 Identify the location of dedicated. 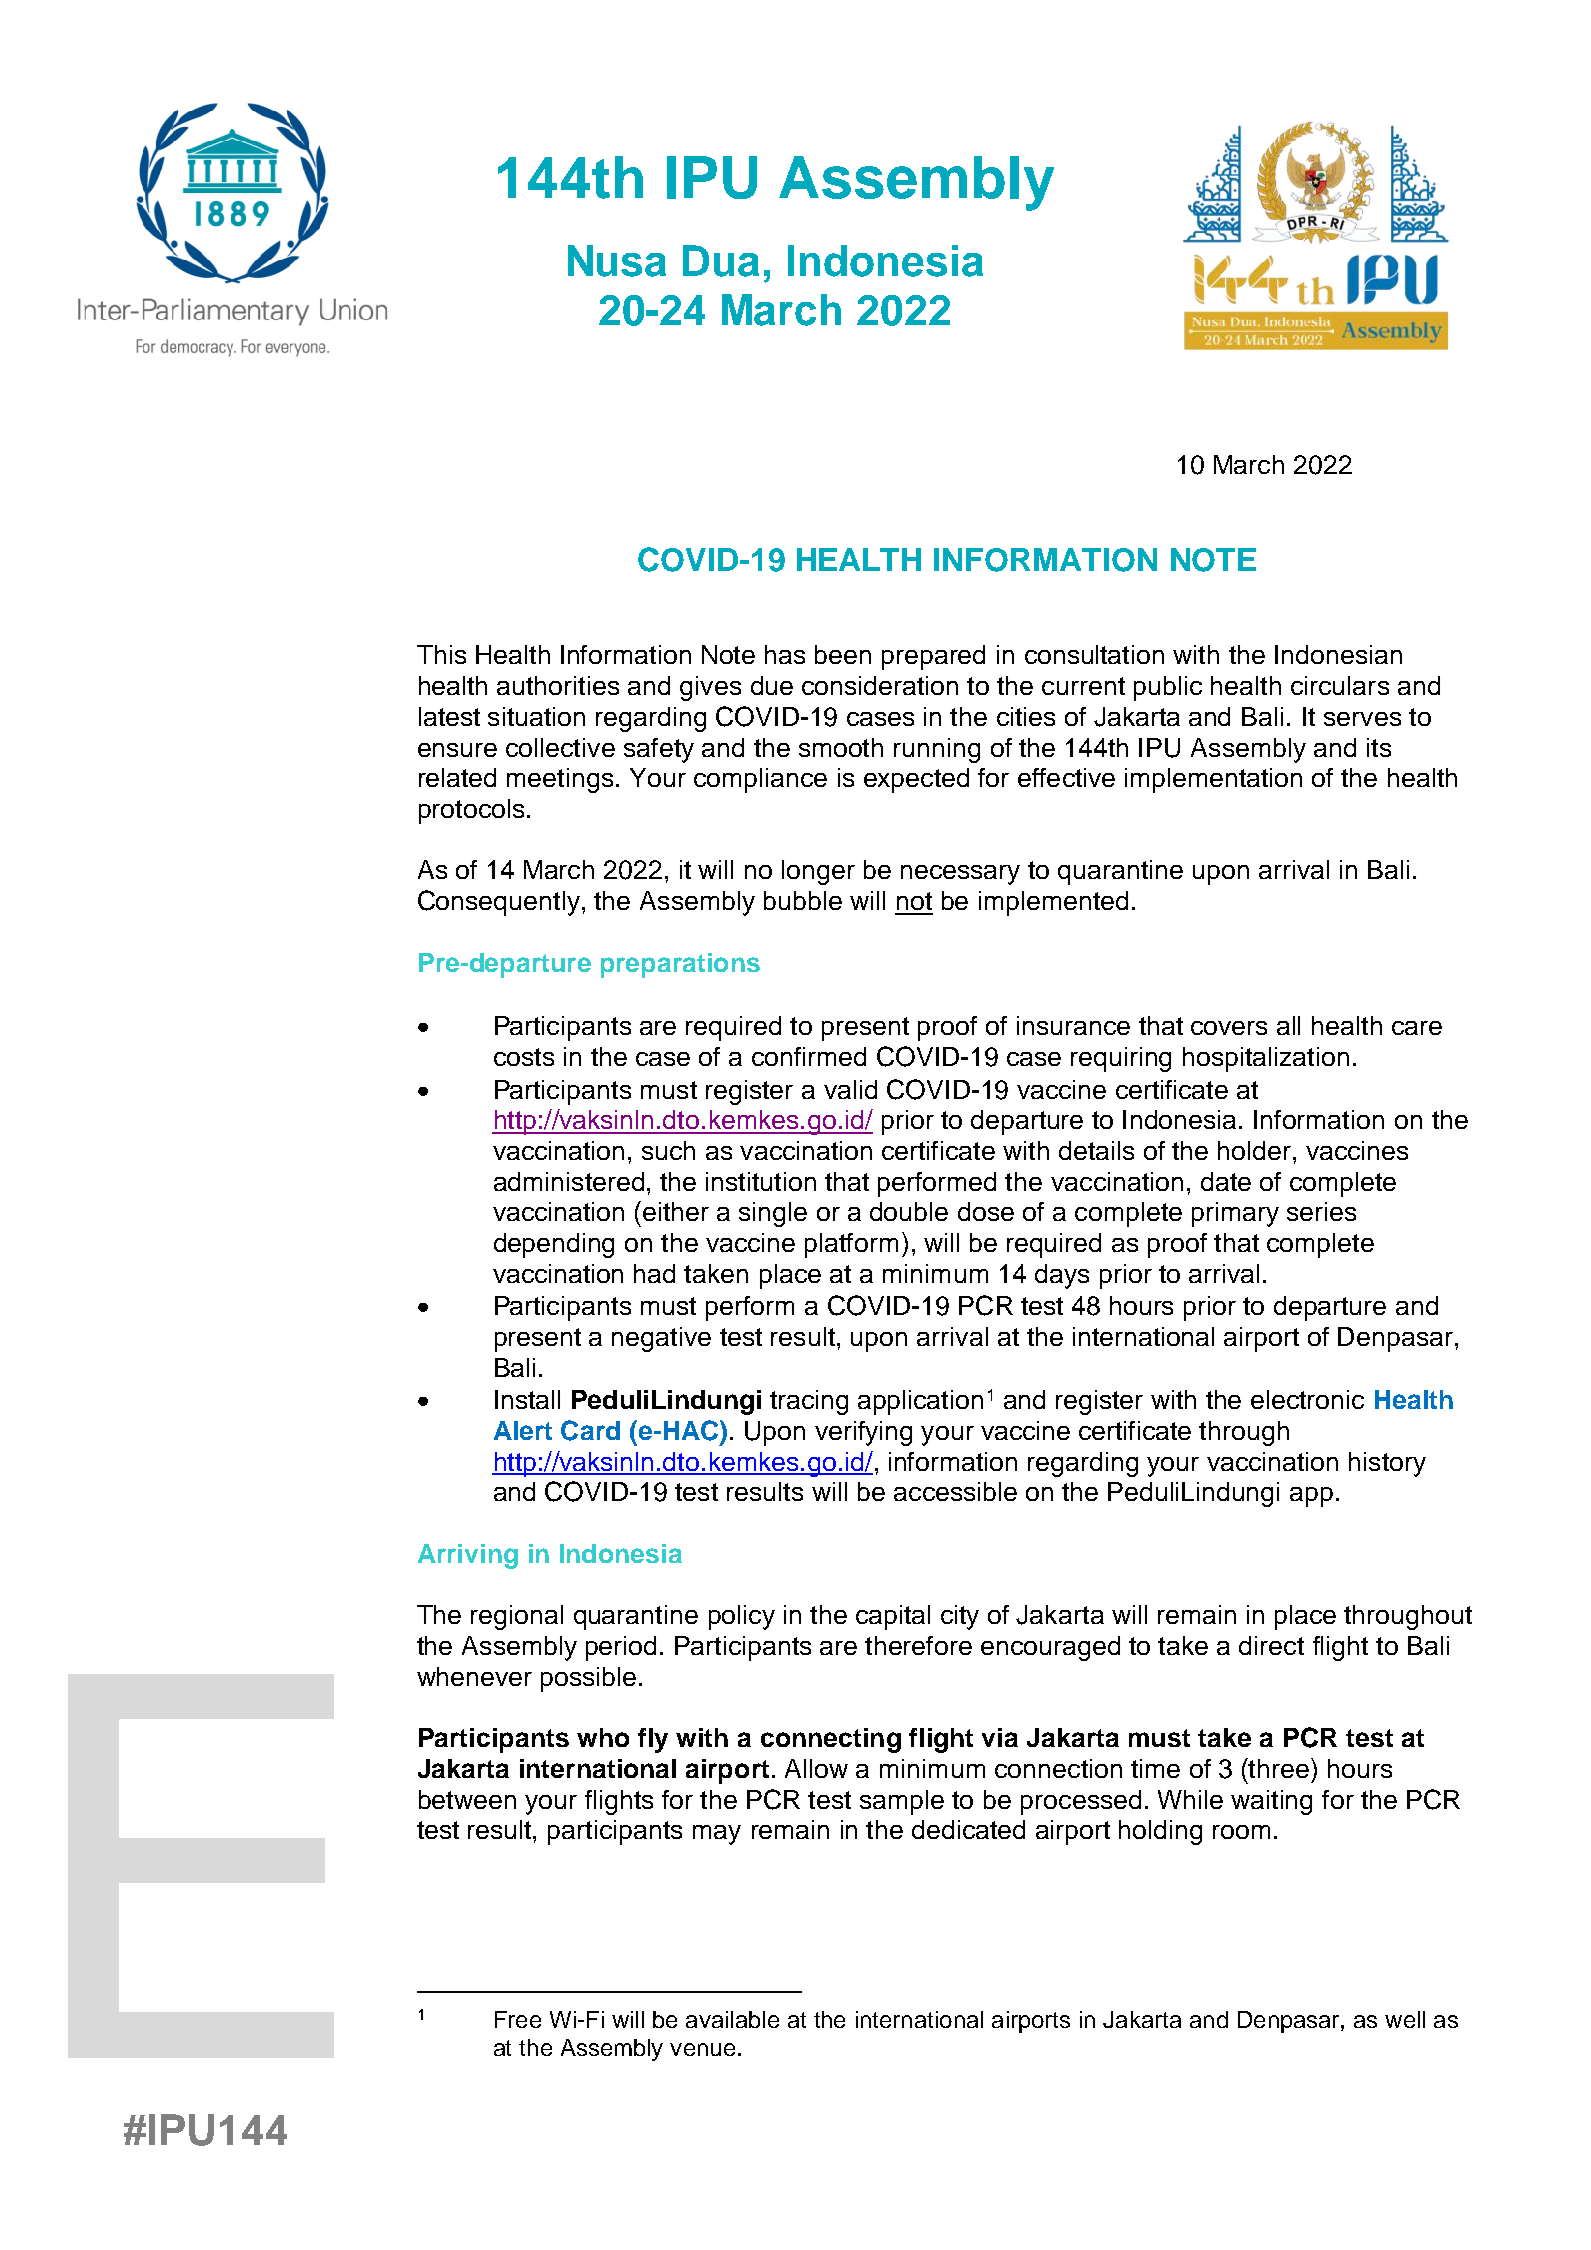
(968, 1829).
